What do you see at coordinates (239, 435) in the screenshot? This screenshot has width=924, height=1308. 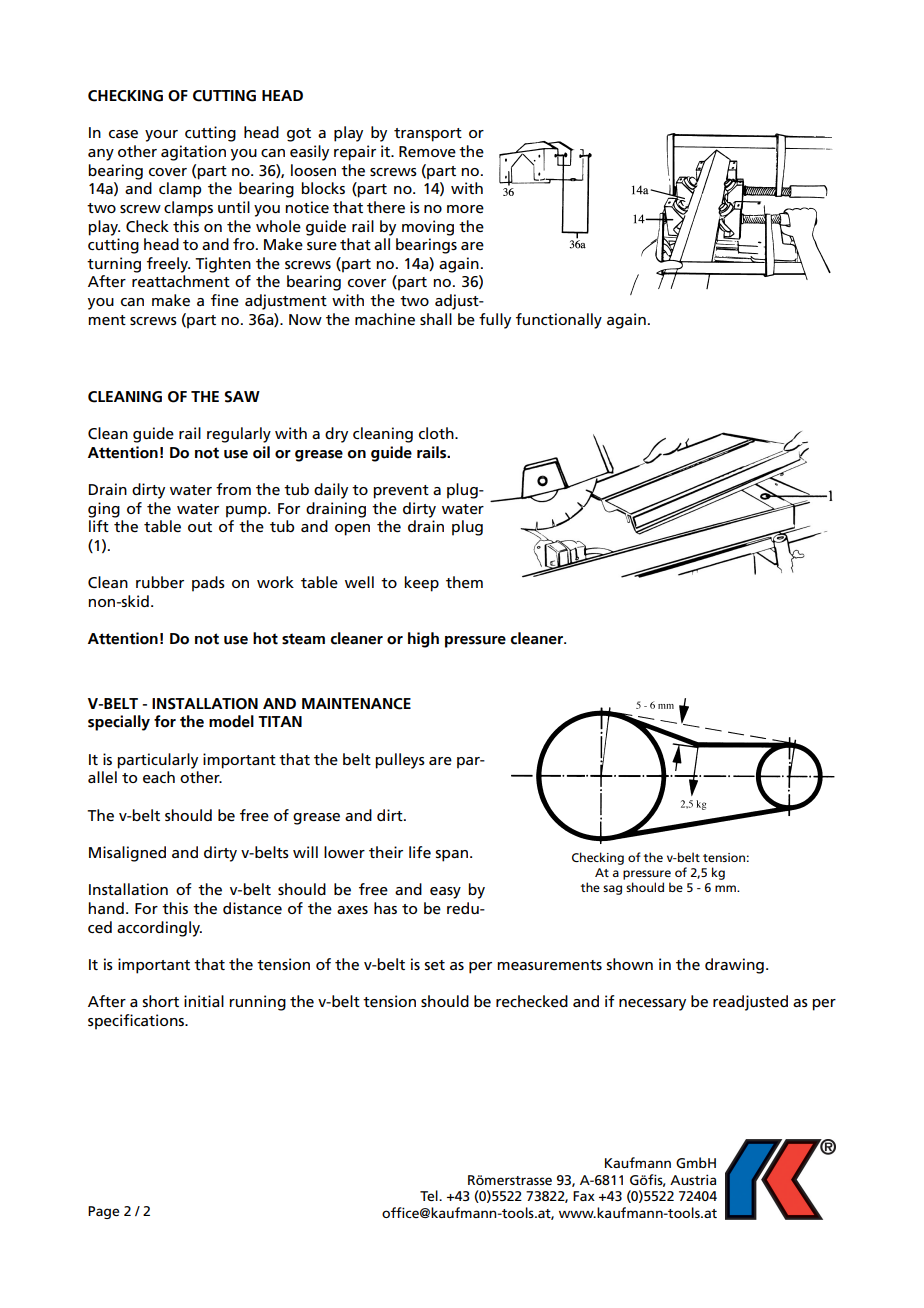 I see `regularly` at bounding box center [239, 435].
